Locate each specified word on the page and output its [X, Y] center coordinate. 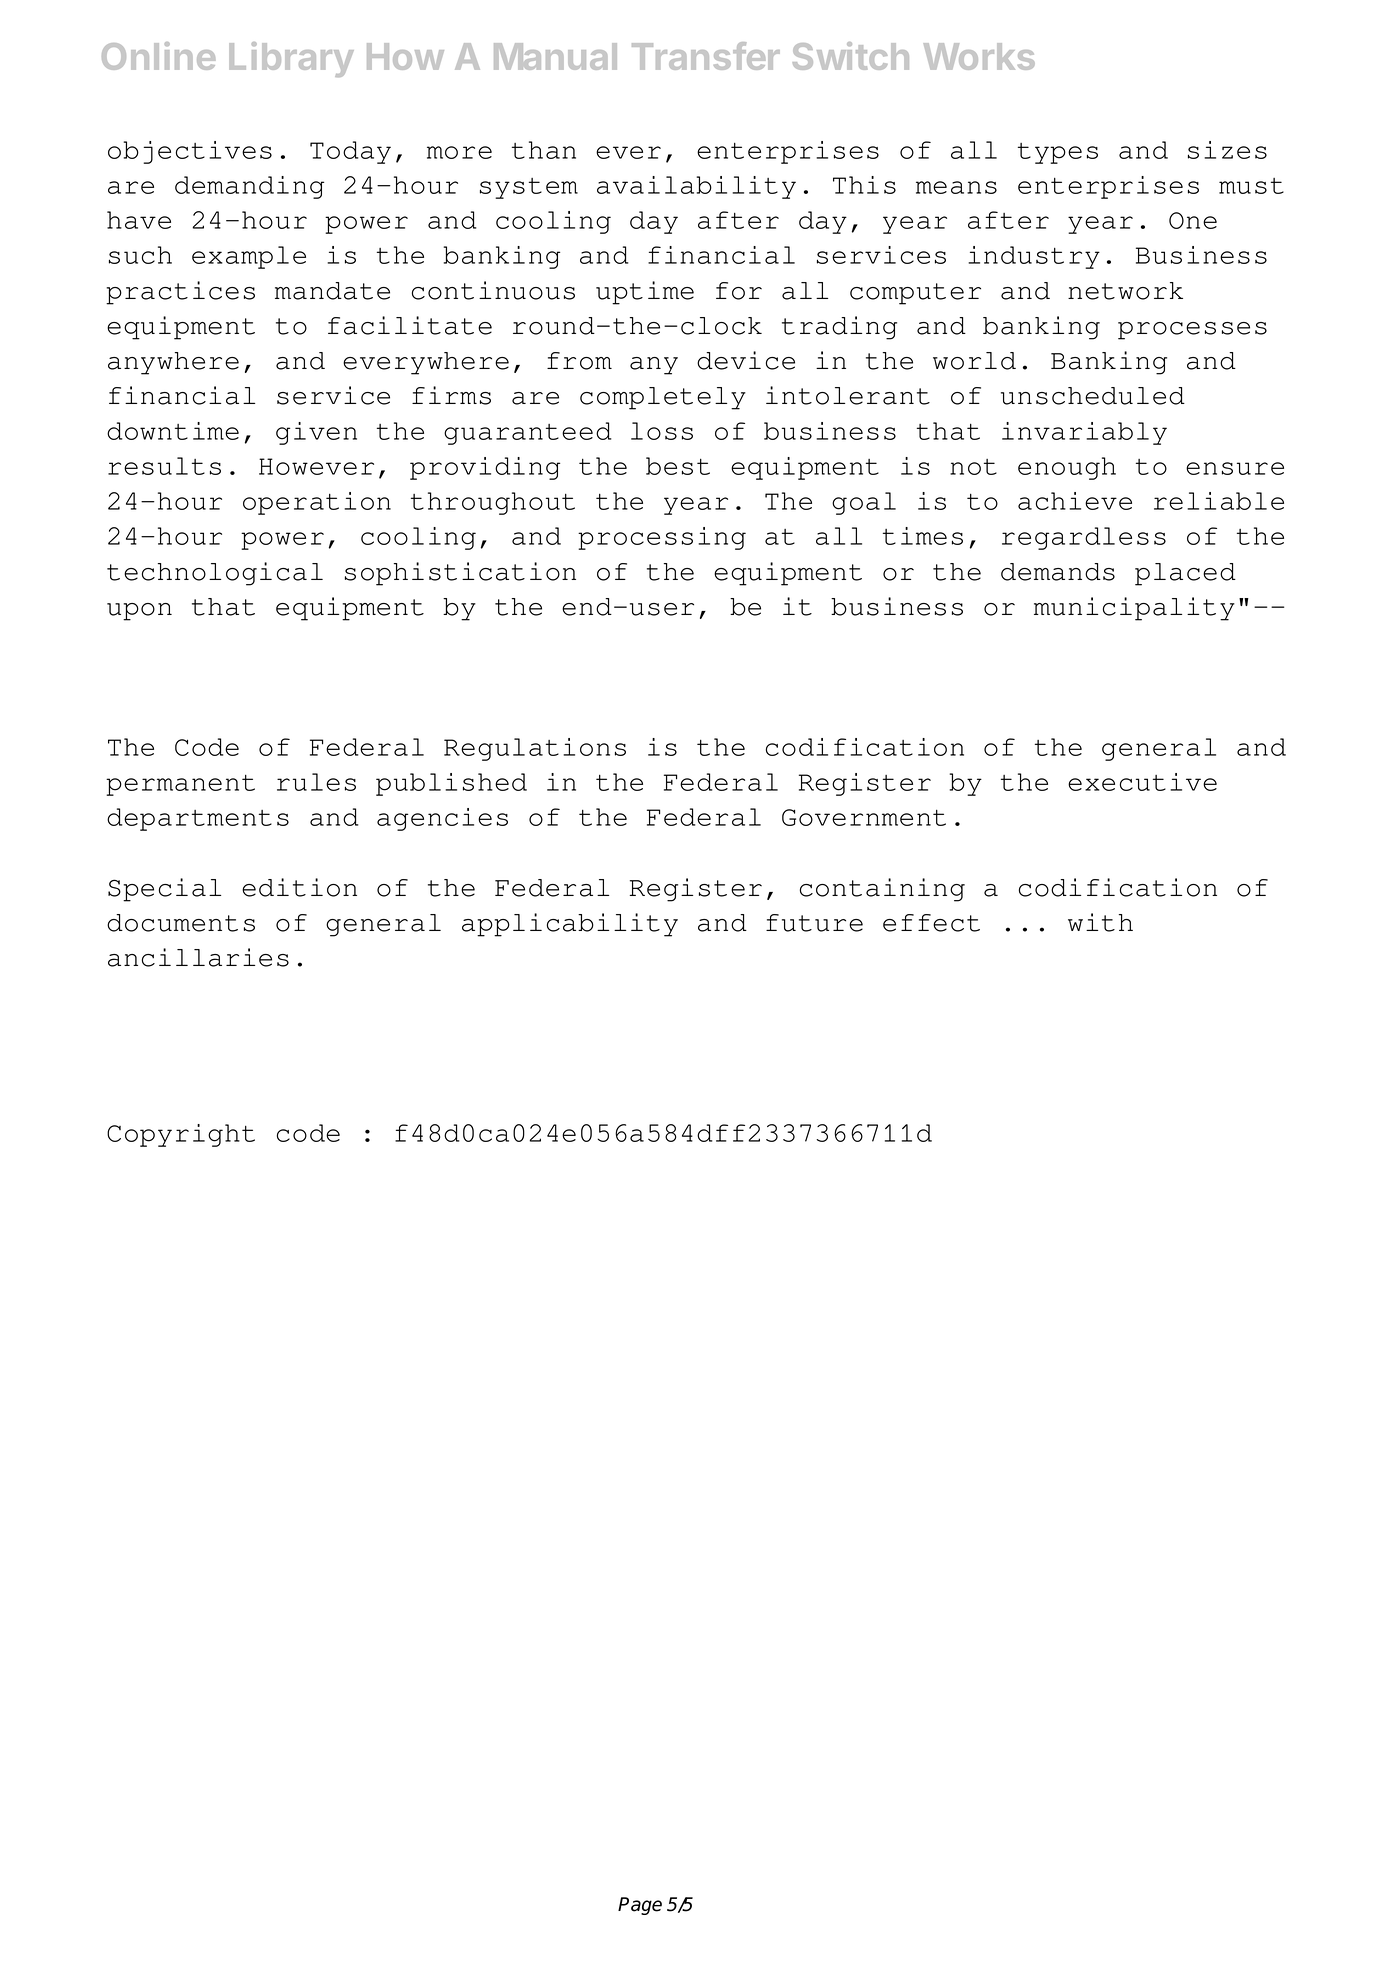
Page [640, 1906]
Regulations [535, 749]
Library [291, 59]
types [1058, 153]
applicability [570, 925]
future [814, 923]
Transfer [706, 56]
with [1100, 922]
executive [1142, 782]
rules [316, 782]
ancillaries [198, 957]
